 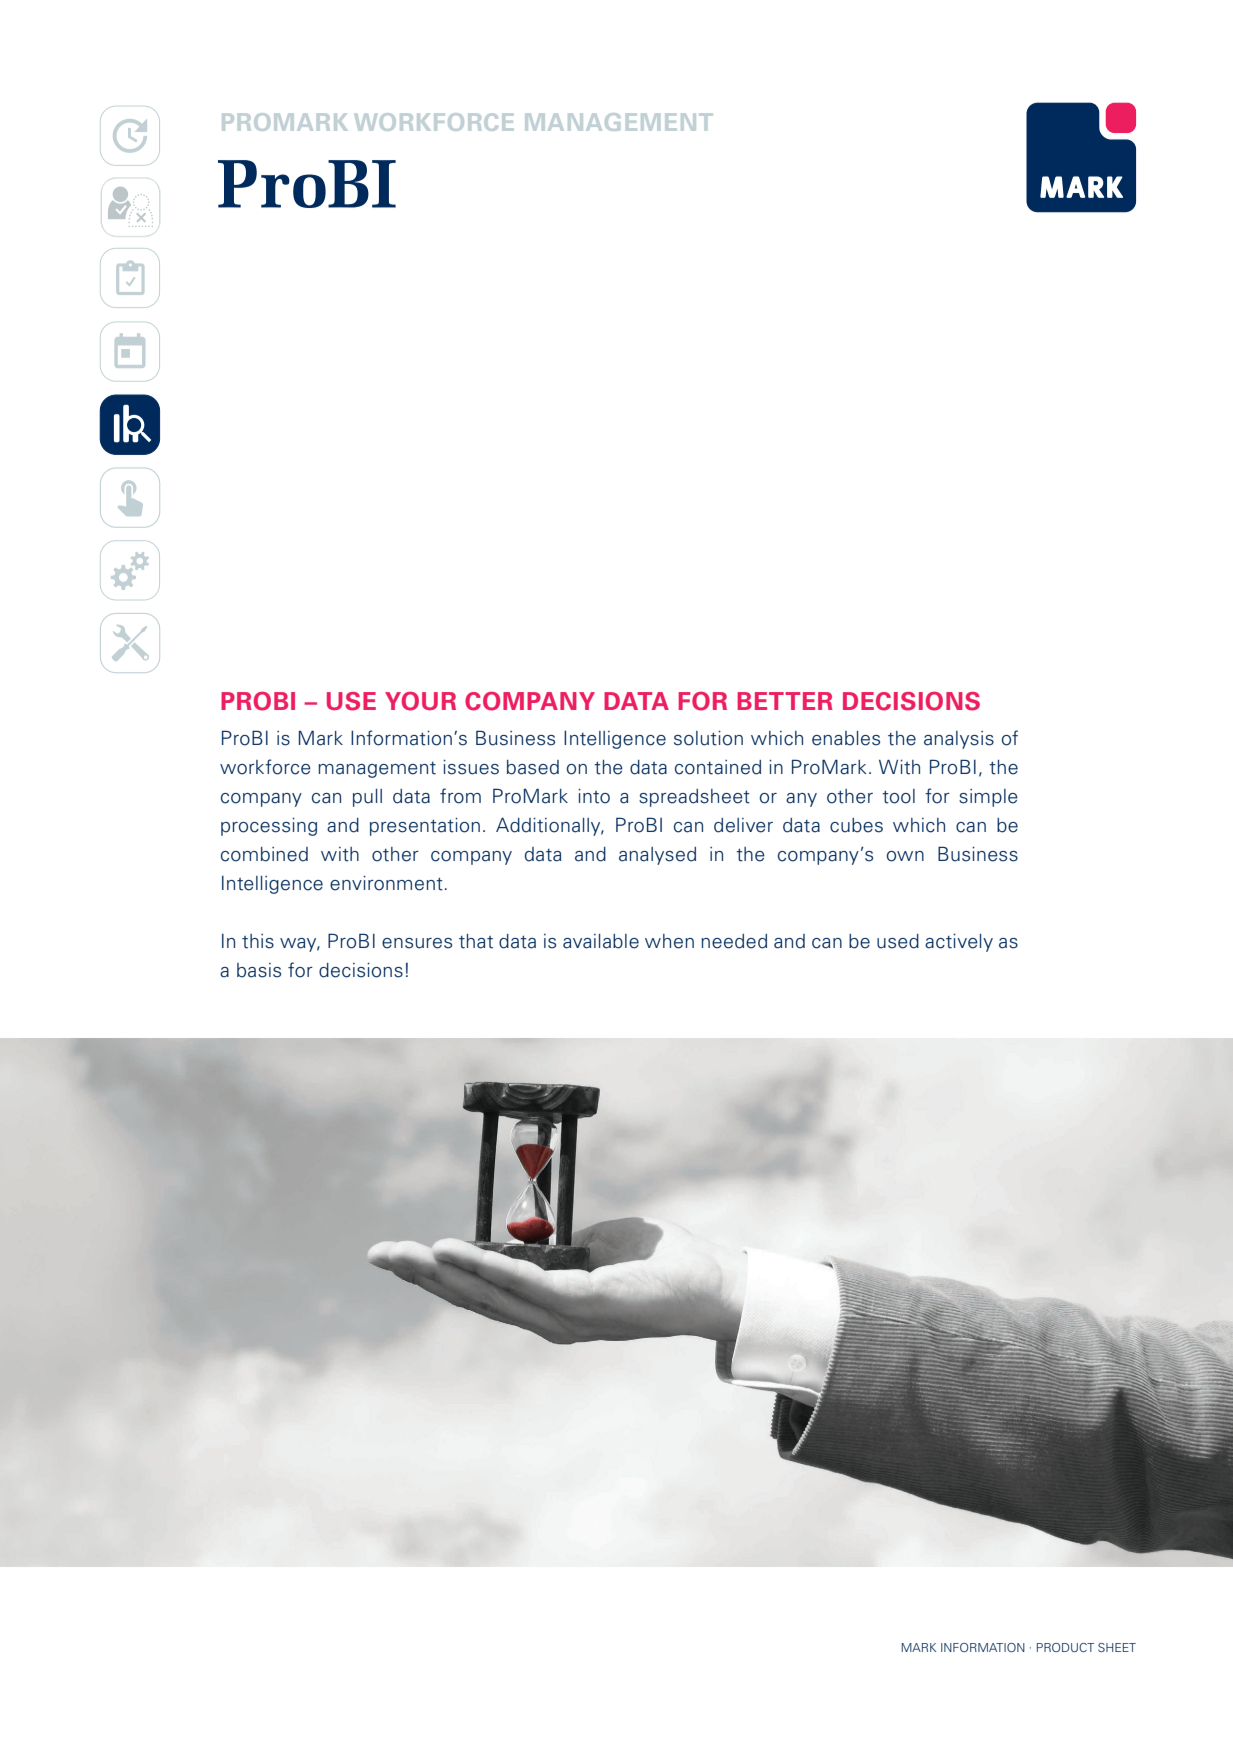 What do you see at coordinates (259, 970) in the screenshot?
I see `basis` at bounding box center [259, 970].
